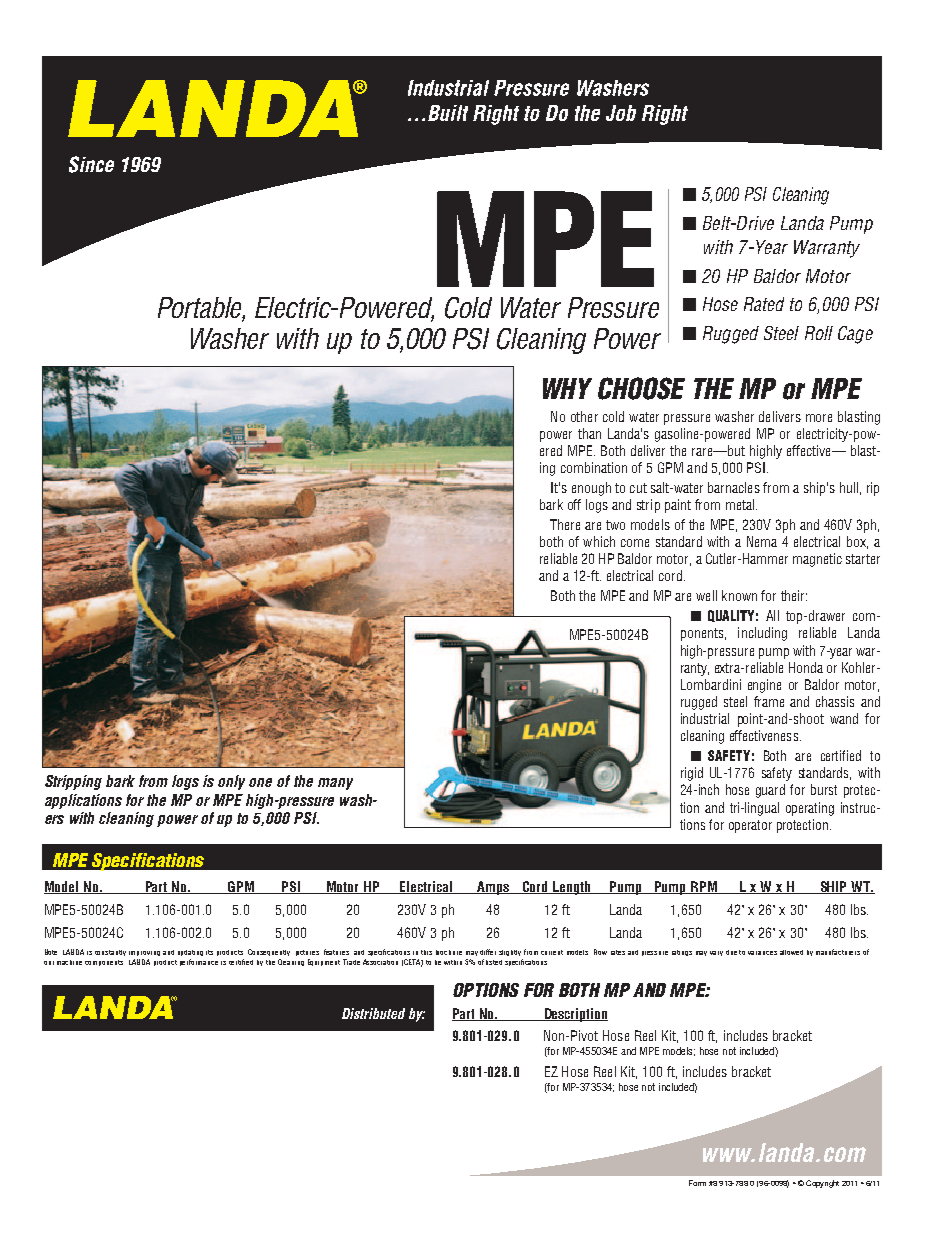 The image size is (952, 1233). I want to click on constantly, so click(110, 953).
